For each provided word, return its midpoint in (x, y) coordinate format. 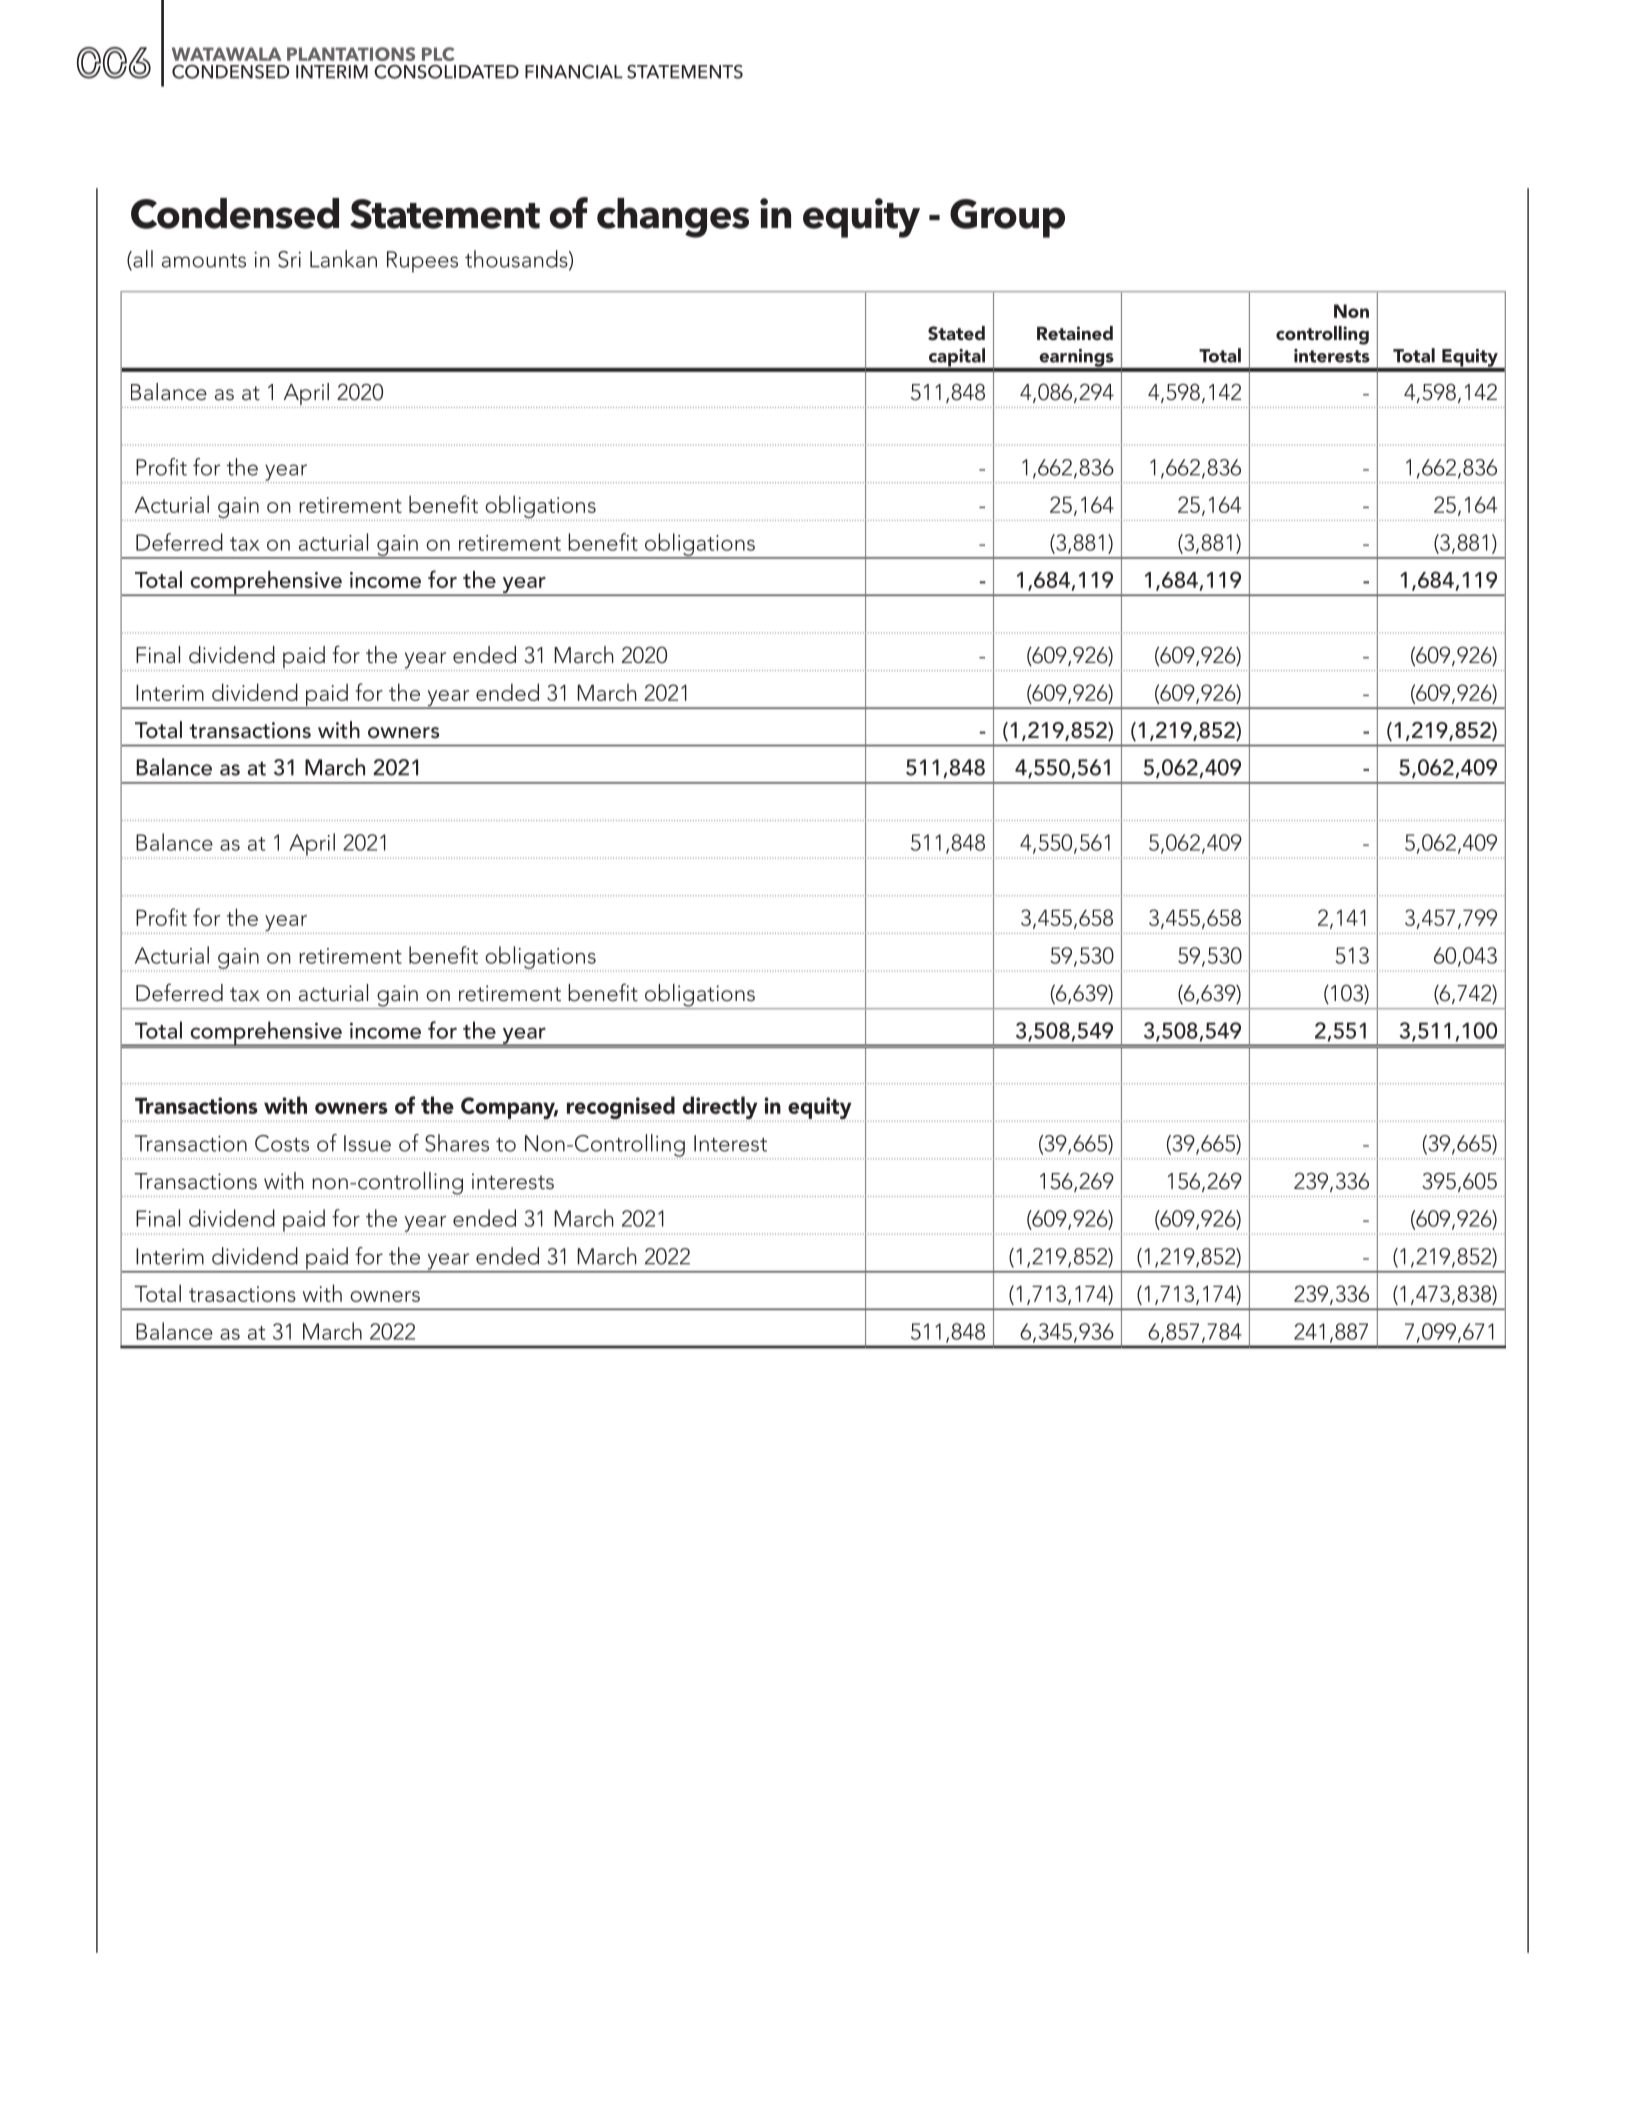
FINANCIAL (574, 71)
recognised (620, 1109)
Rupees (422, 262)
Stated (956, 333)
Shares (457, 1143)
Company (508, 1109)
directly (720, 1109)
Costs (282, 1143)
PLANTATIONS (351, 54)
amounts (204, 261)
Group (1007, 218)
